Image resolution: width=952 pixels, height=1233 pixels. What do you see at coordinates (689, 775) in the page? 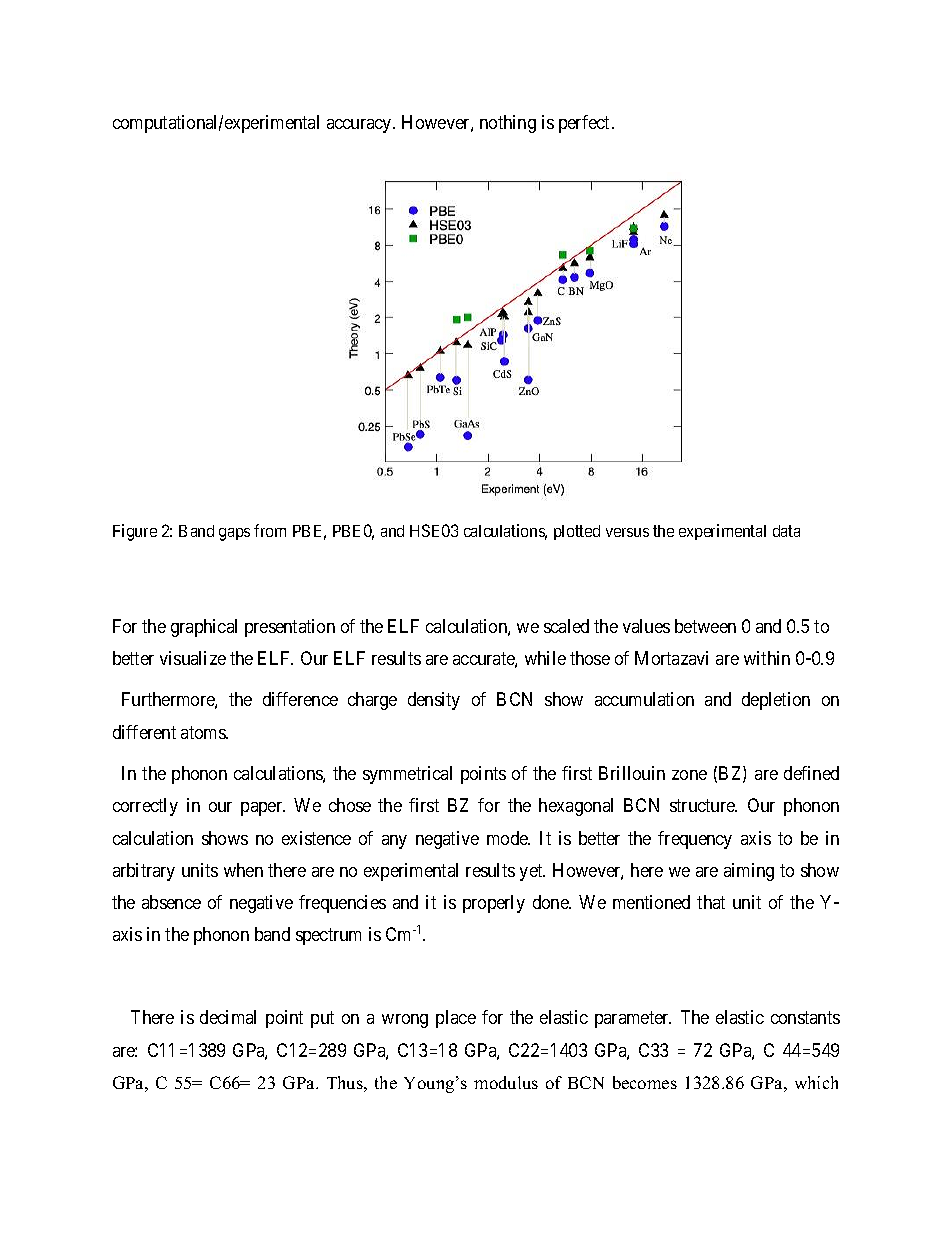
I see `zone` at bounding box center [689, 775].
